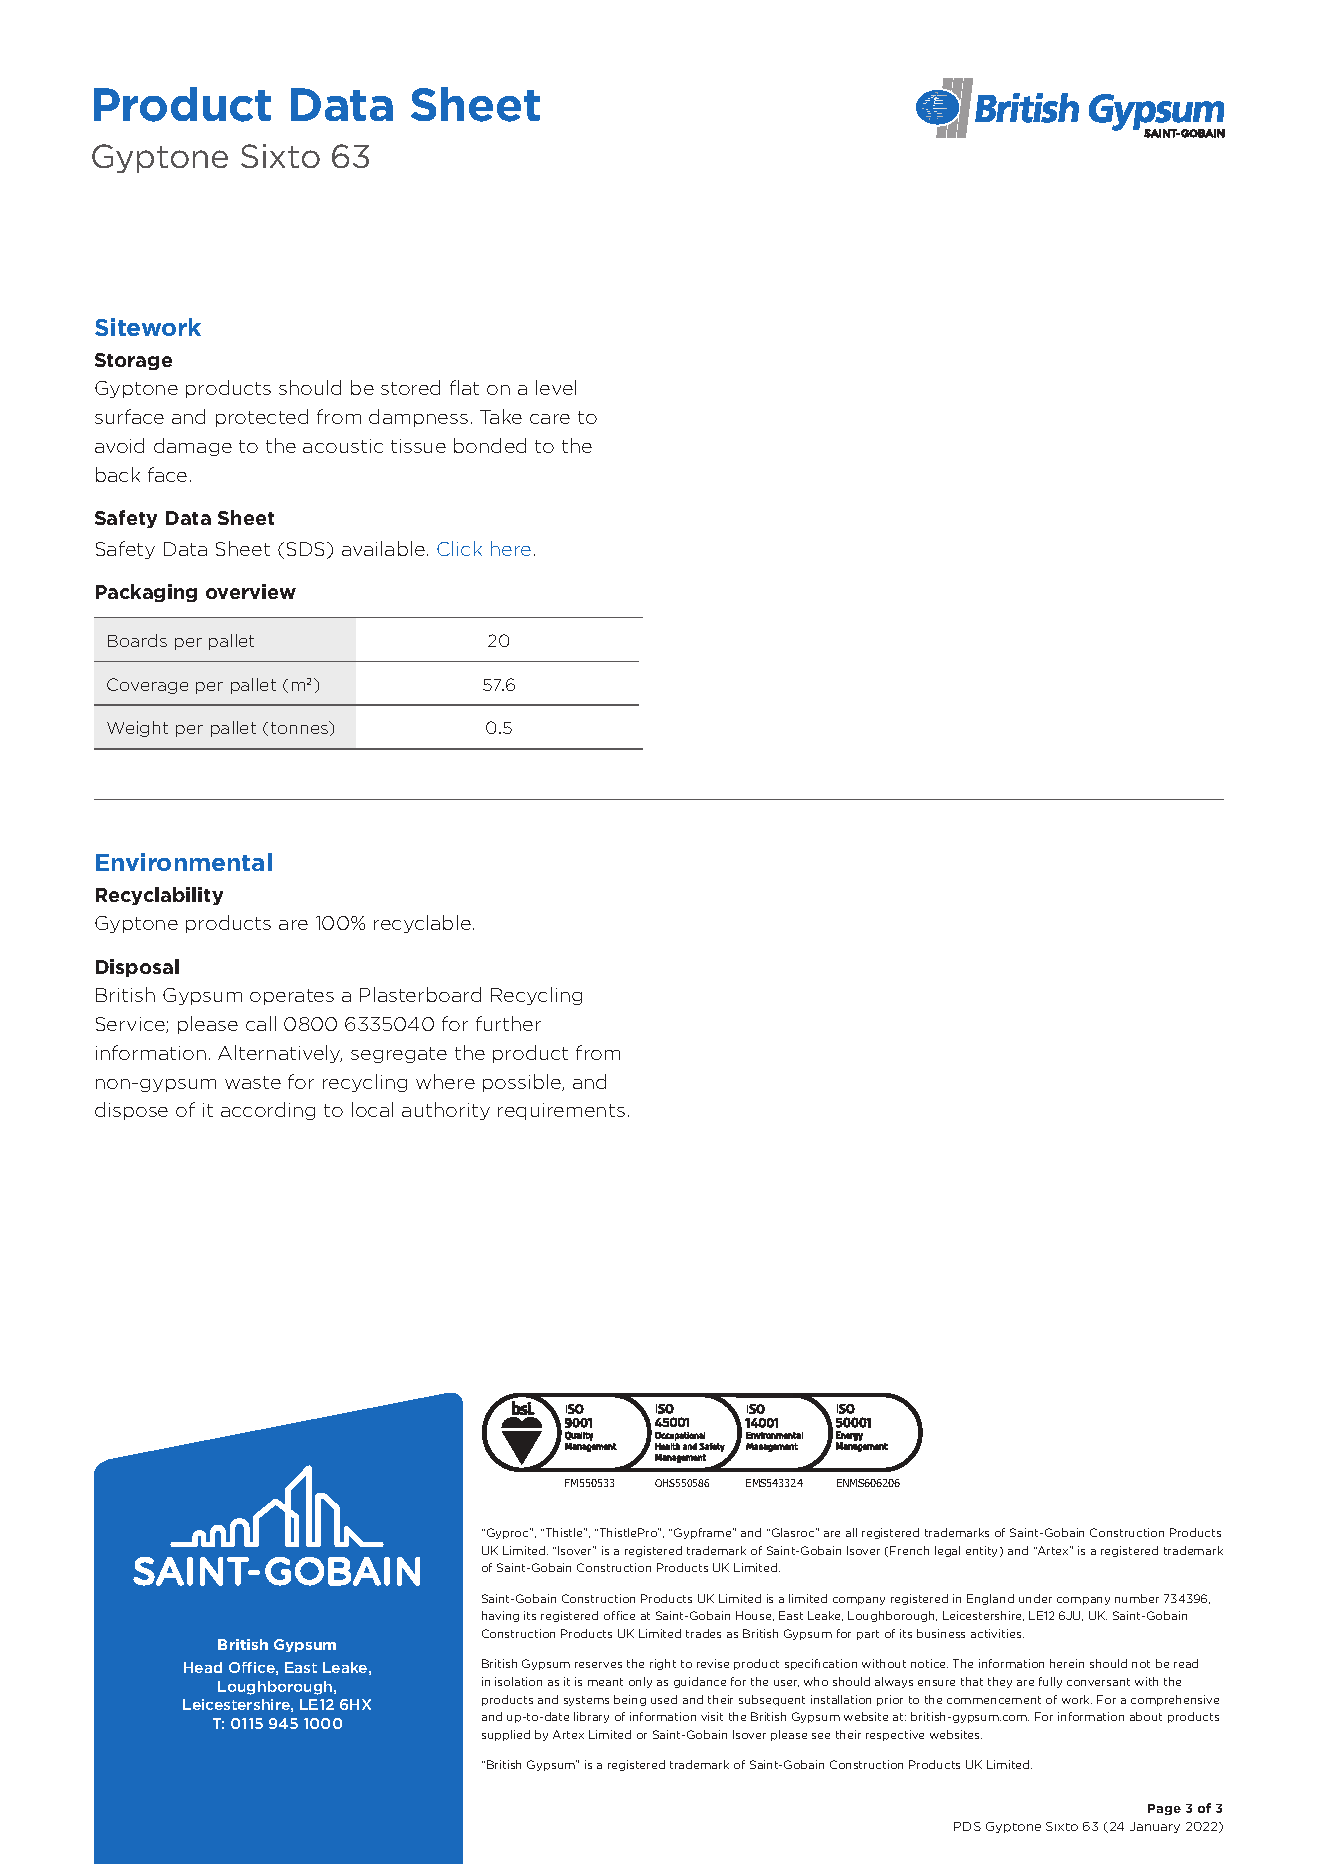  I want to click on possible, so click(523, 1083).
